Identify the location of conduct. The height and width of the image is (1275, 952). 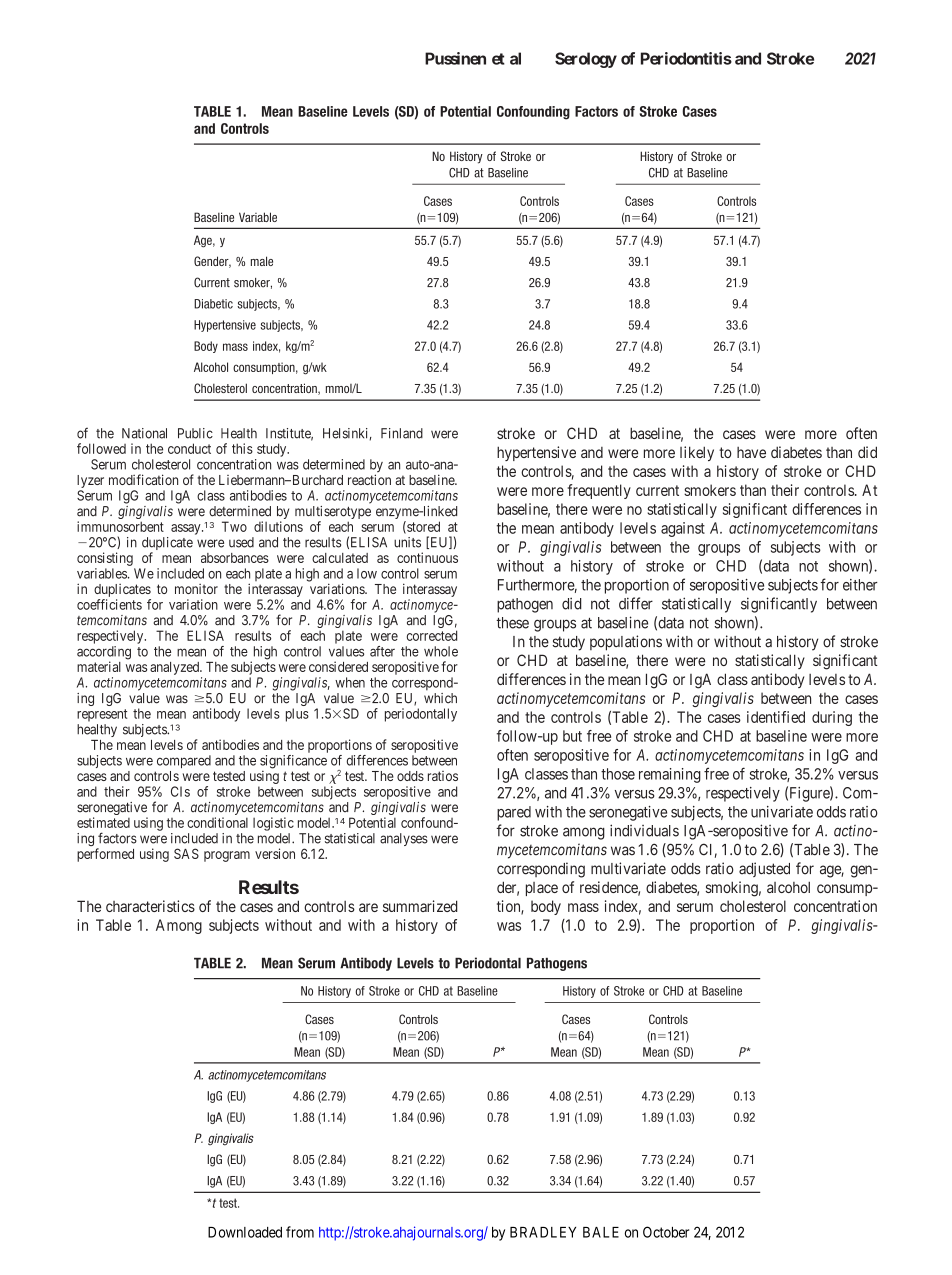
(189, 448).
